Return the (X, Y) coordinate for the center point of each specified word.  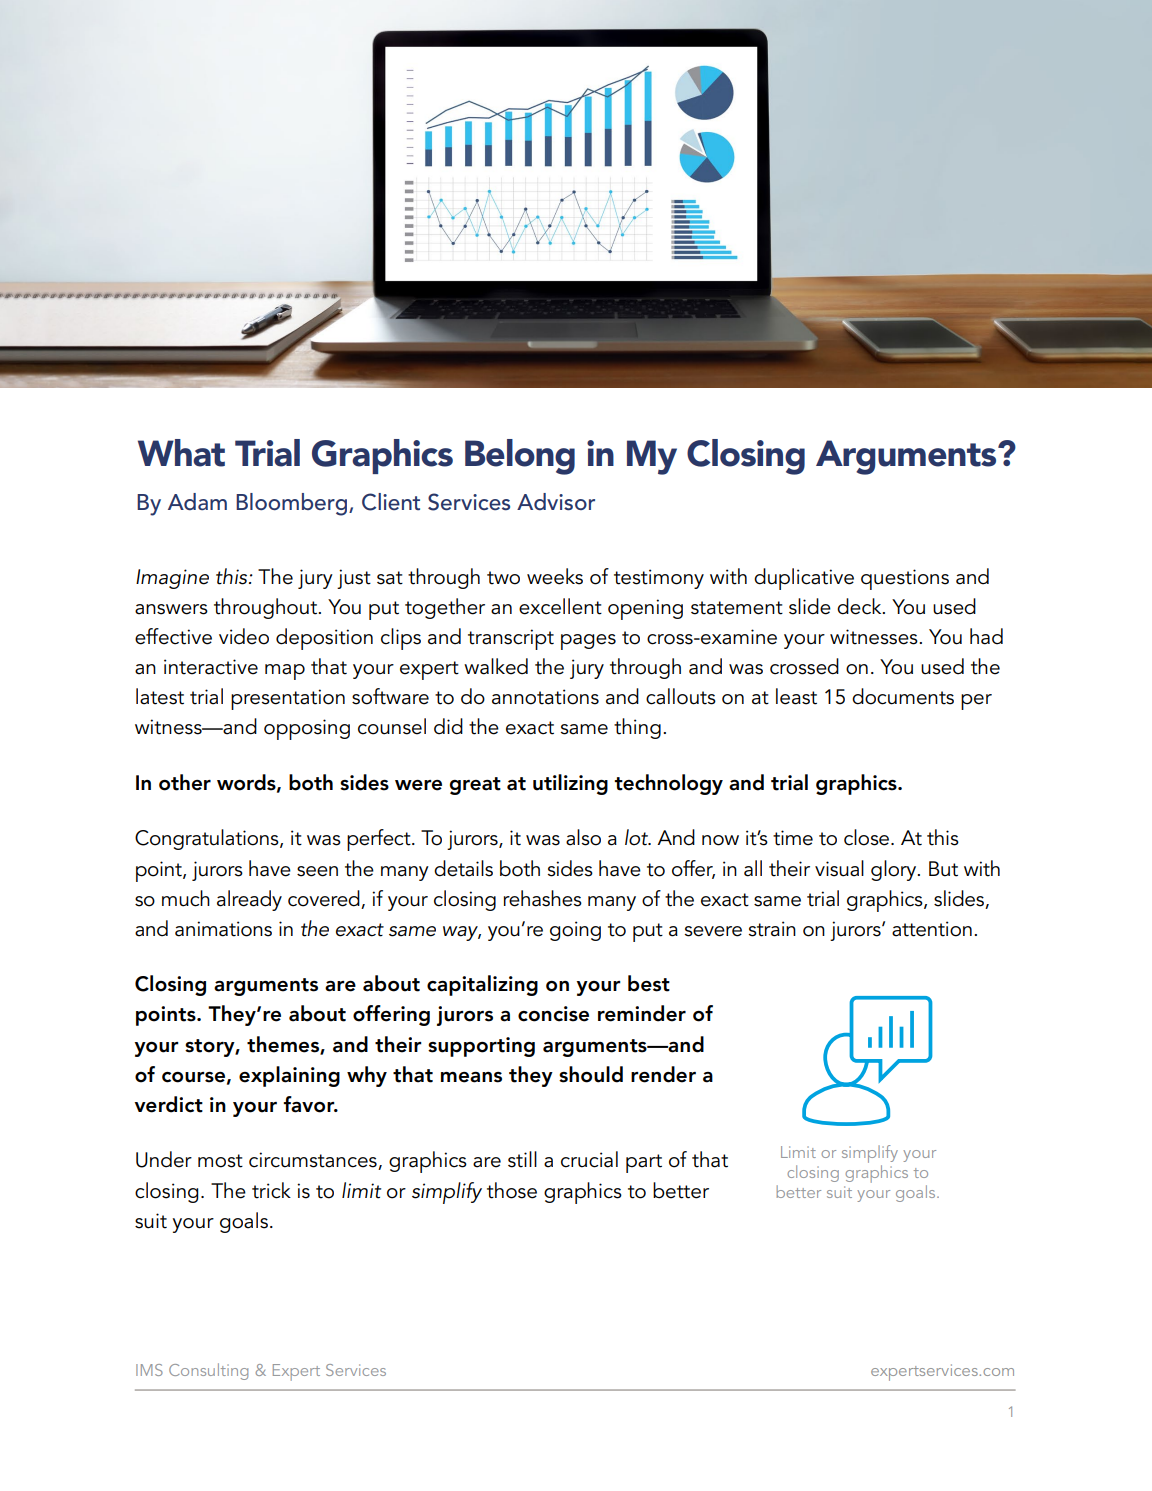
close (868, 837)
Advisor (556, 502)
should (591, 1074)
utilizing (570, 784)
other (185, 782)
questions (905, 579)
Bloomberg (291, 504)
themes (284, 1045)
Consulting (208, 1371)
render (663, 1074)
